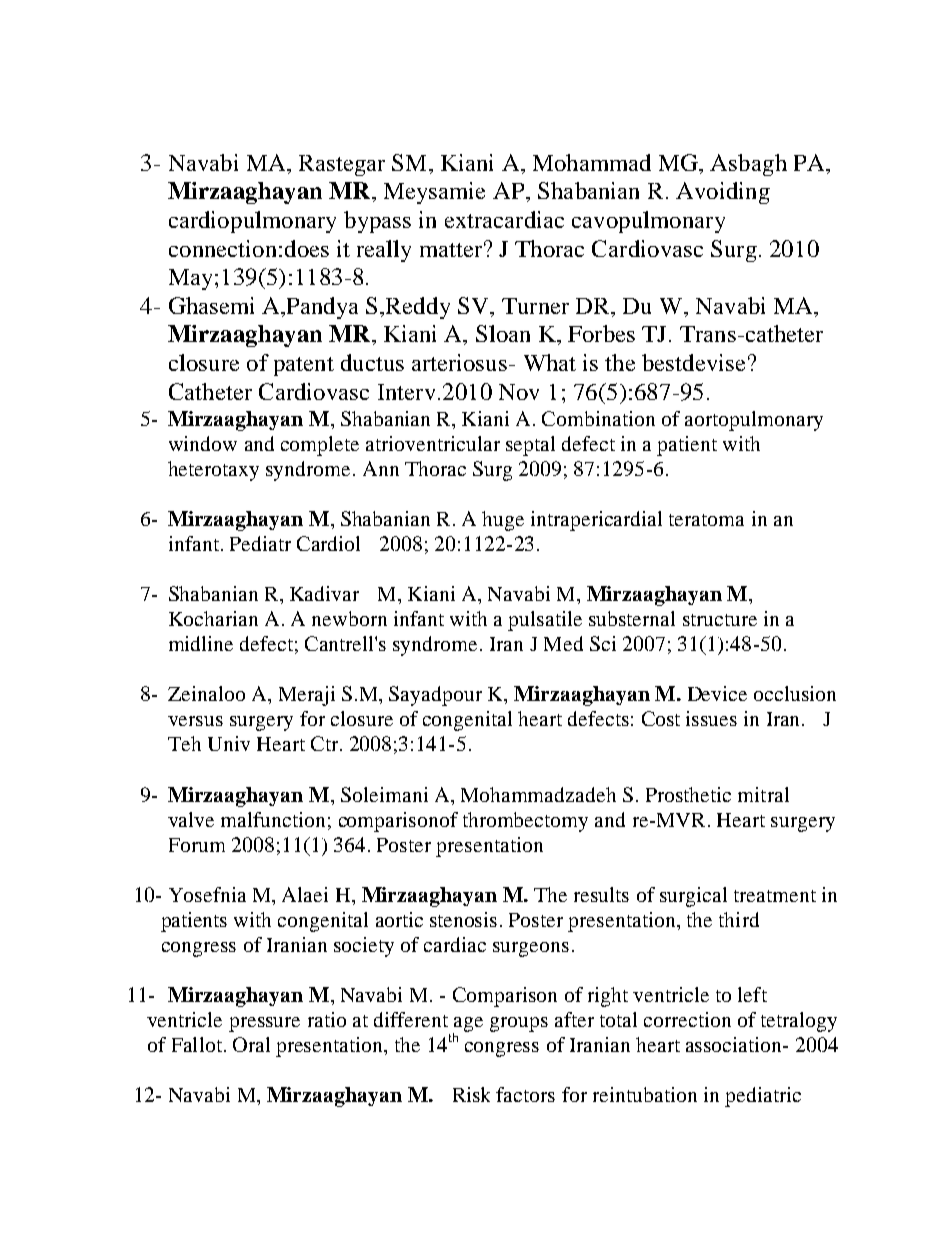 The width and height of the screenshot is (952, 1233). Describe the element at coordinates (723, 193) in the screenshot. I see `Avoiding` at that location.
